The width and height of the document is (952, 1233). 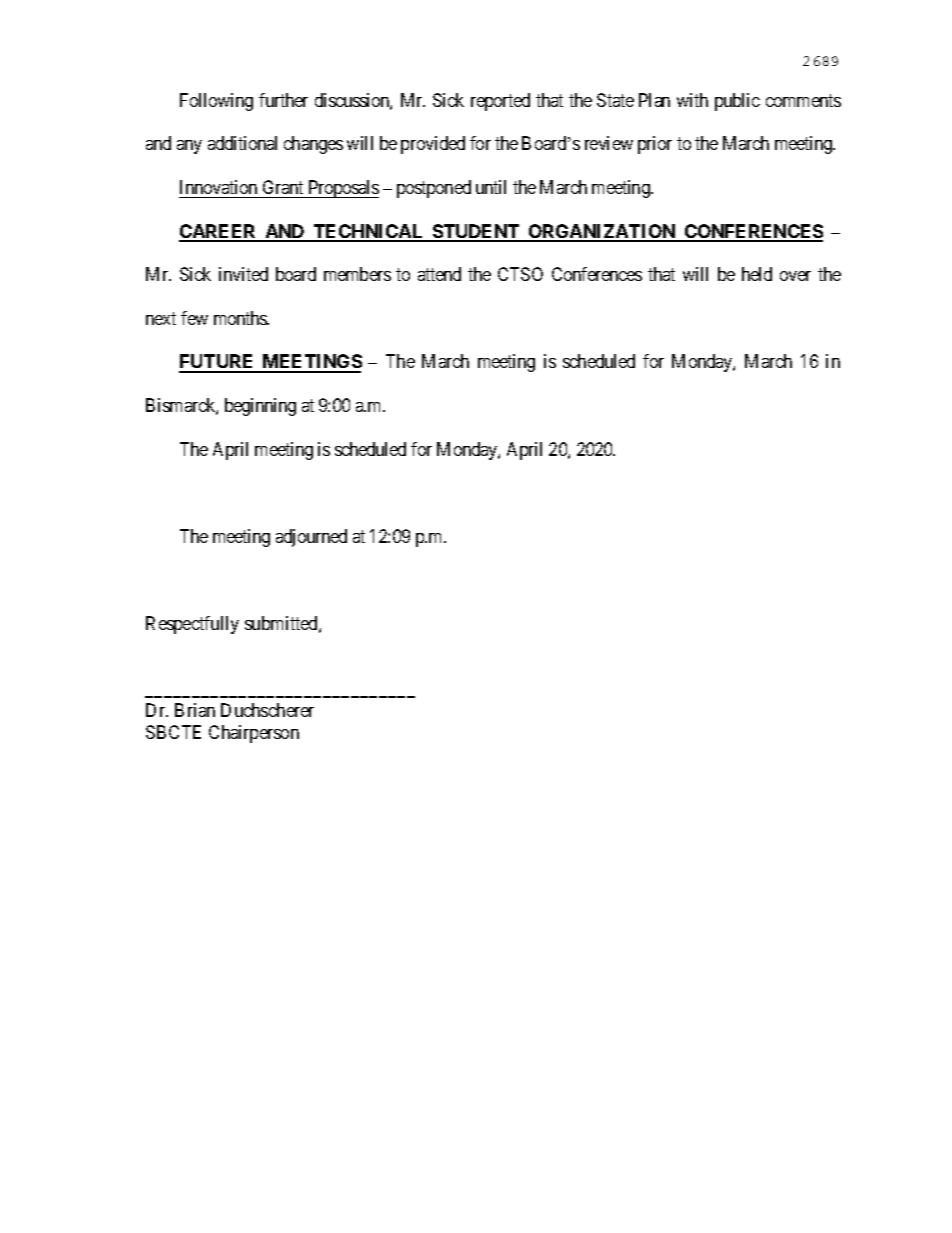 I want to click on public, so click(x=737, y=102).
